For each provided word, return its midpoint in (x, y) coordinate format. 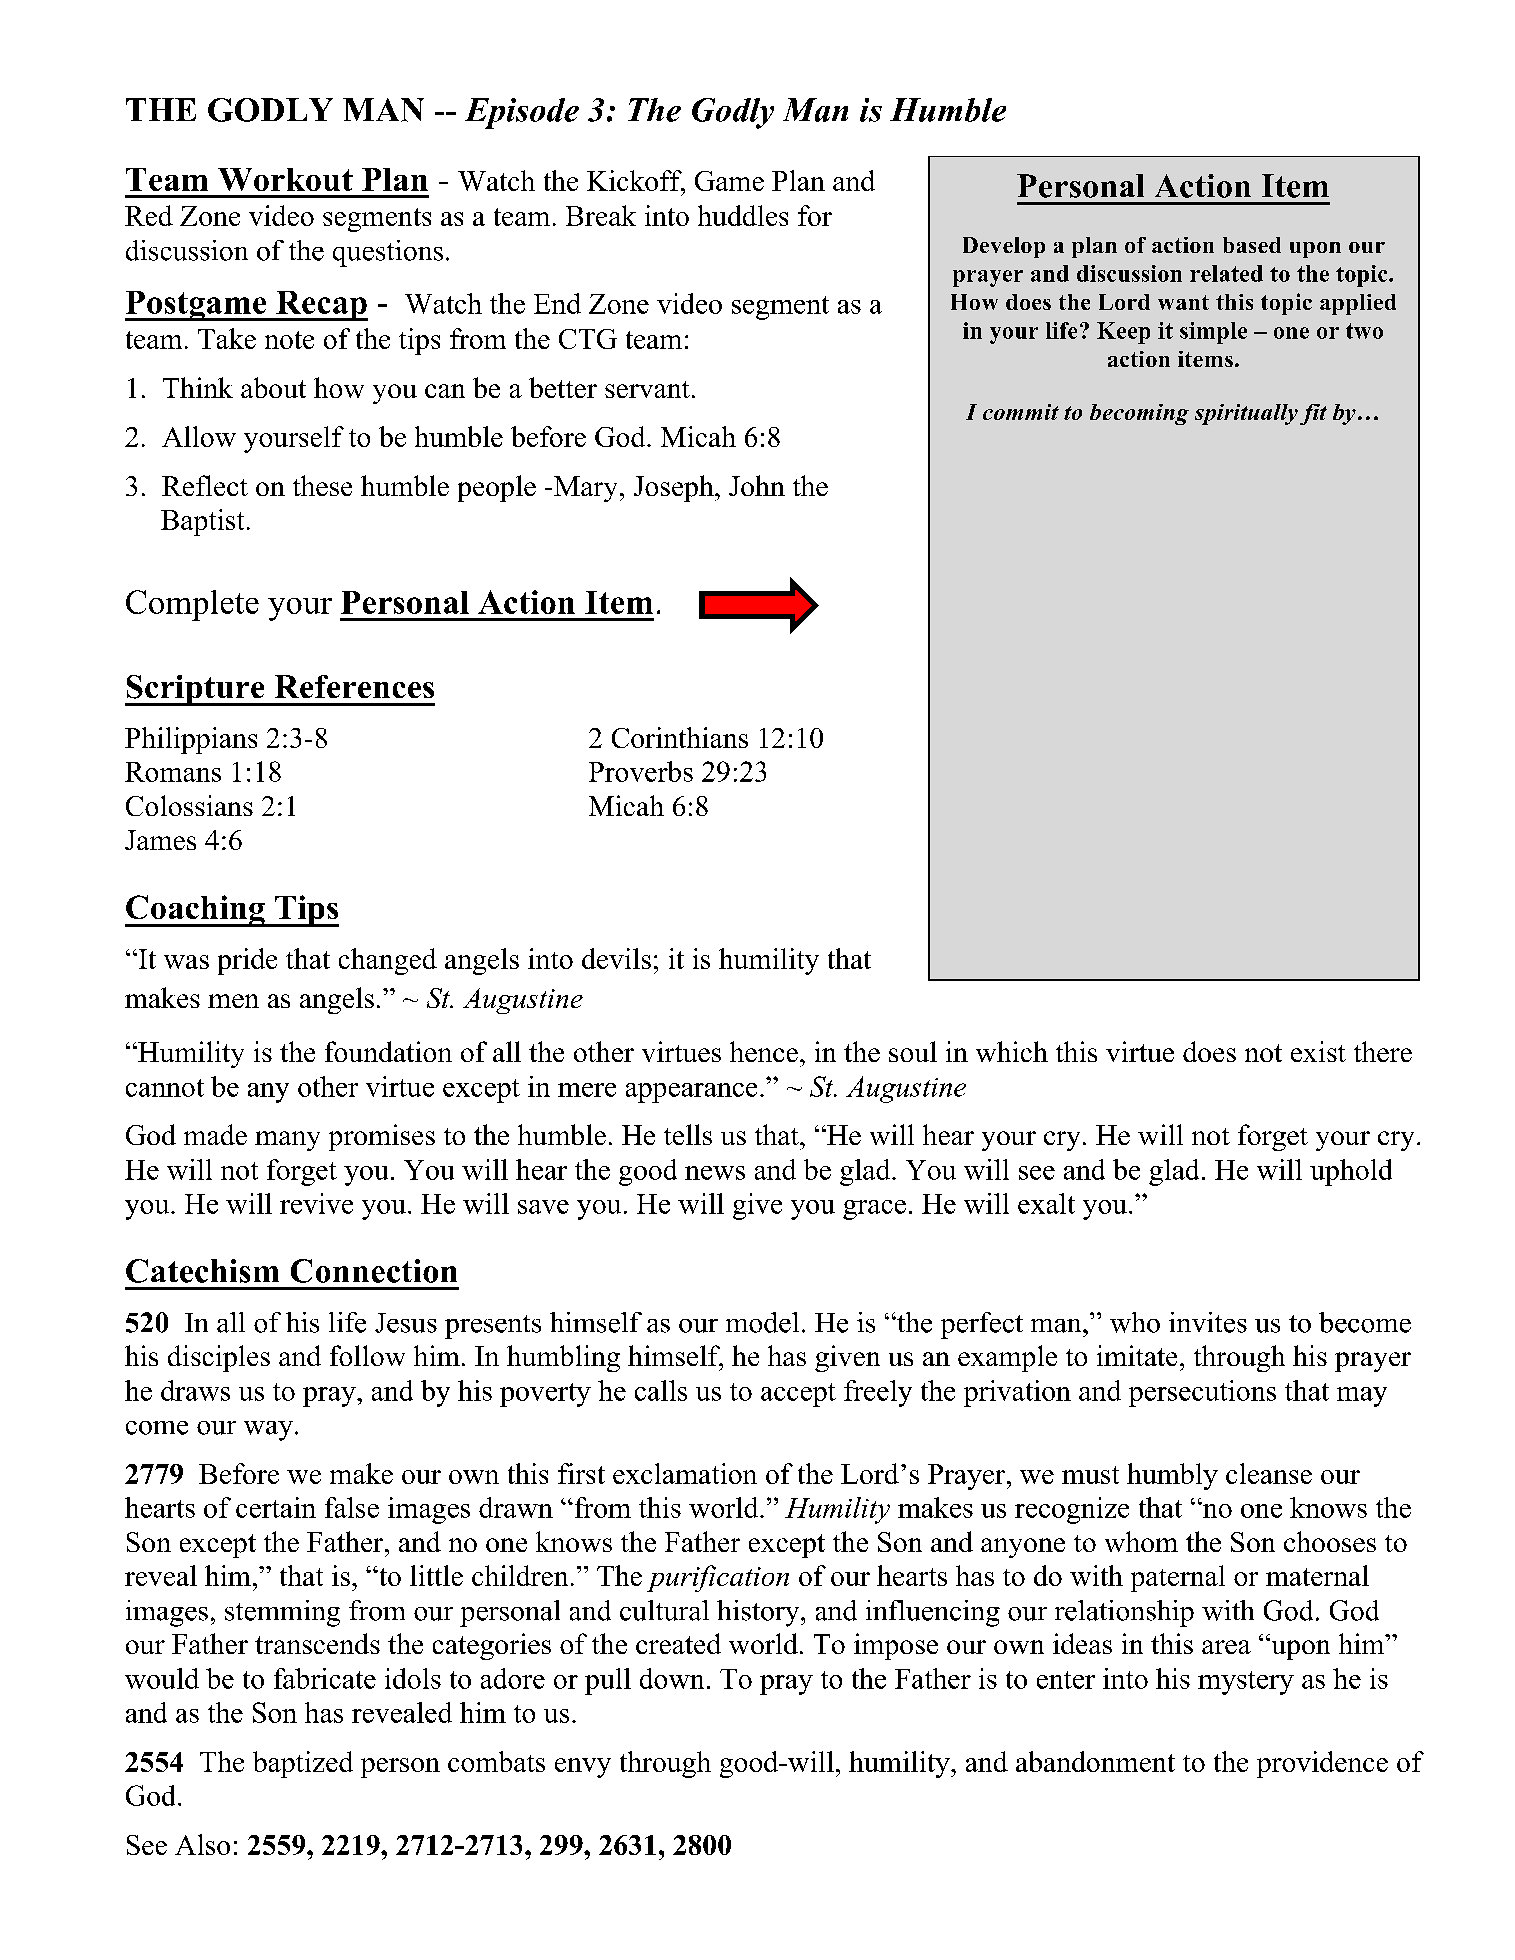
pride (247, 961)
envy (583, 1768)
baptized (303, 1764)
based (1252, 245)
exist (1318, 1051)
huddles (743, 215)
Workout (285, 179)
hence (764, 1051)
